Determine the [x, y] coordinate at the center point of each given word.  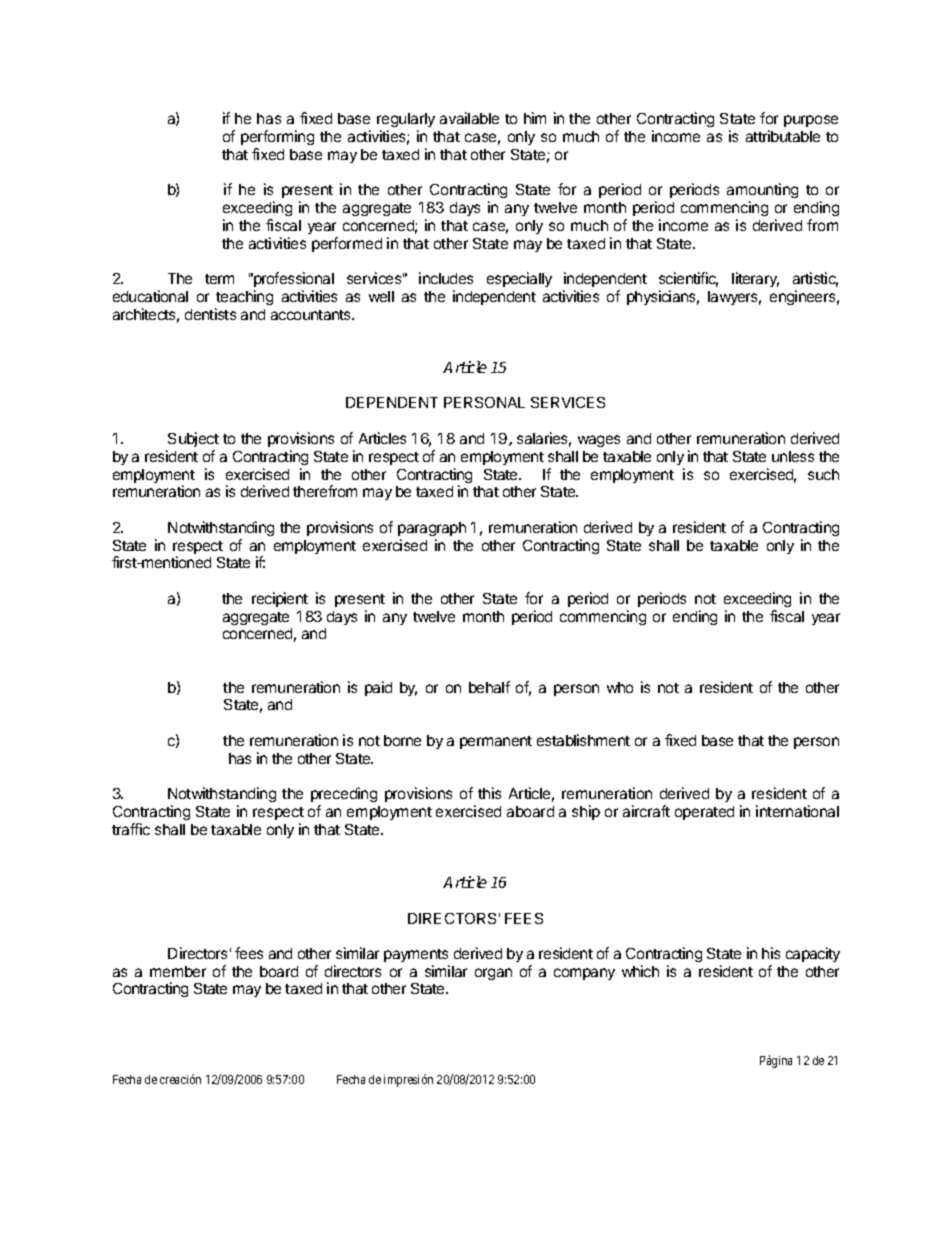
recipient [280, 599]
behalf [489, 687]
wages [599, 441]
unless [793, 456]
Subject [193, 439]
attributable [783, 136]
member [178, 971]
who [620, 687]
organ [493, 974]
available [469, 118]
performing [277, 137]
